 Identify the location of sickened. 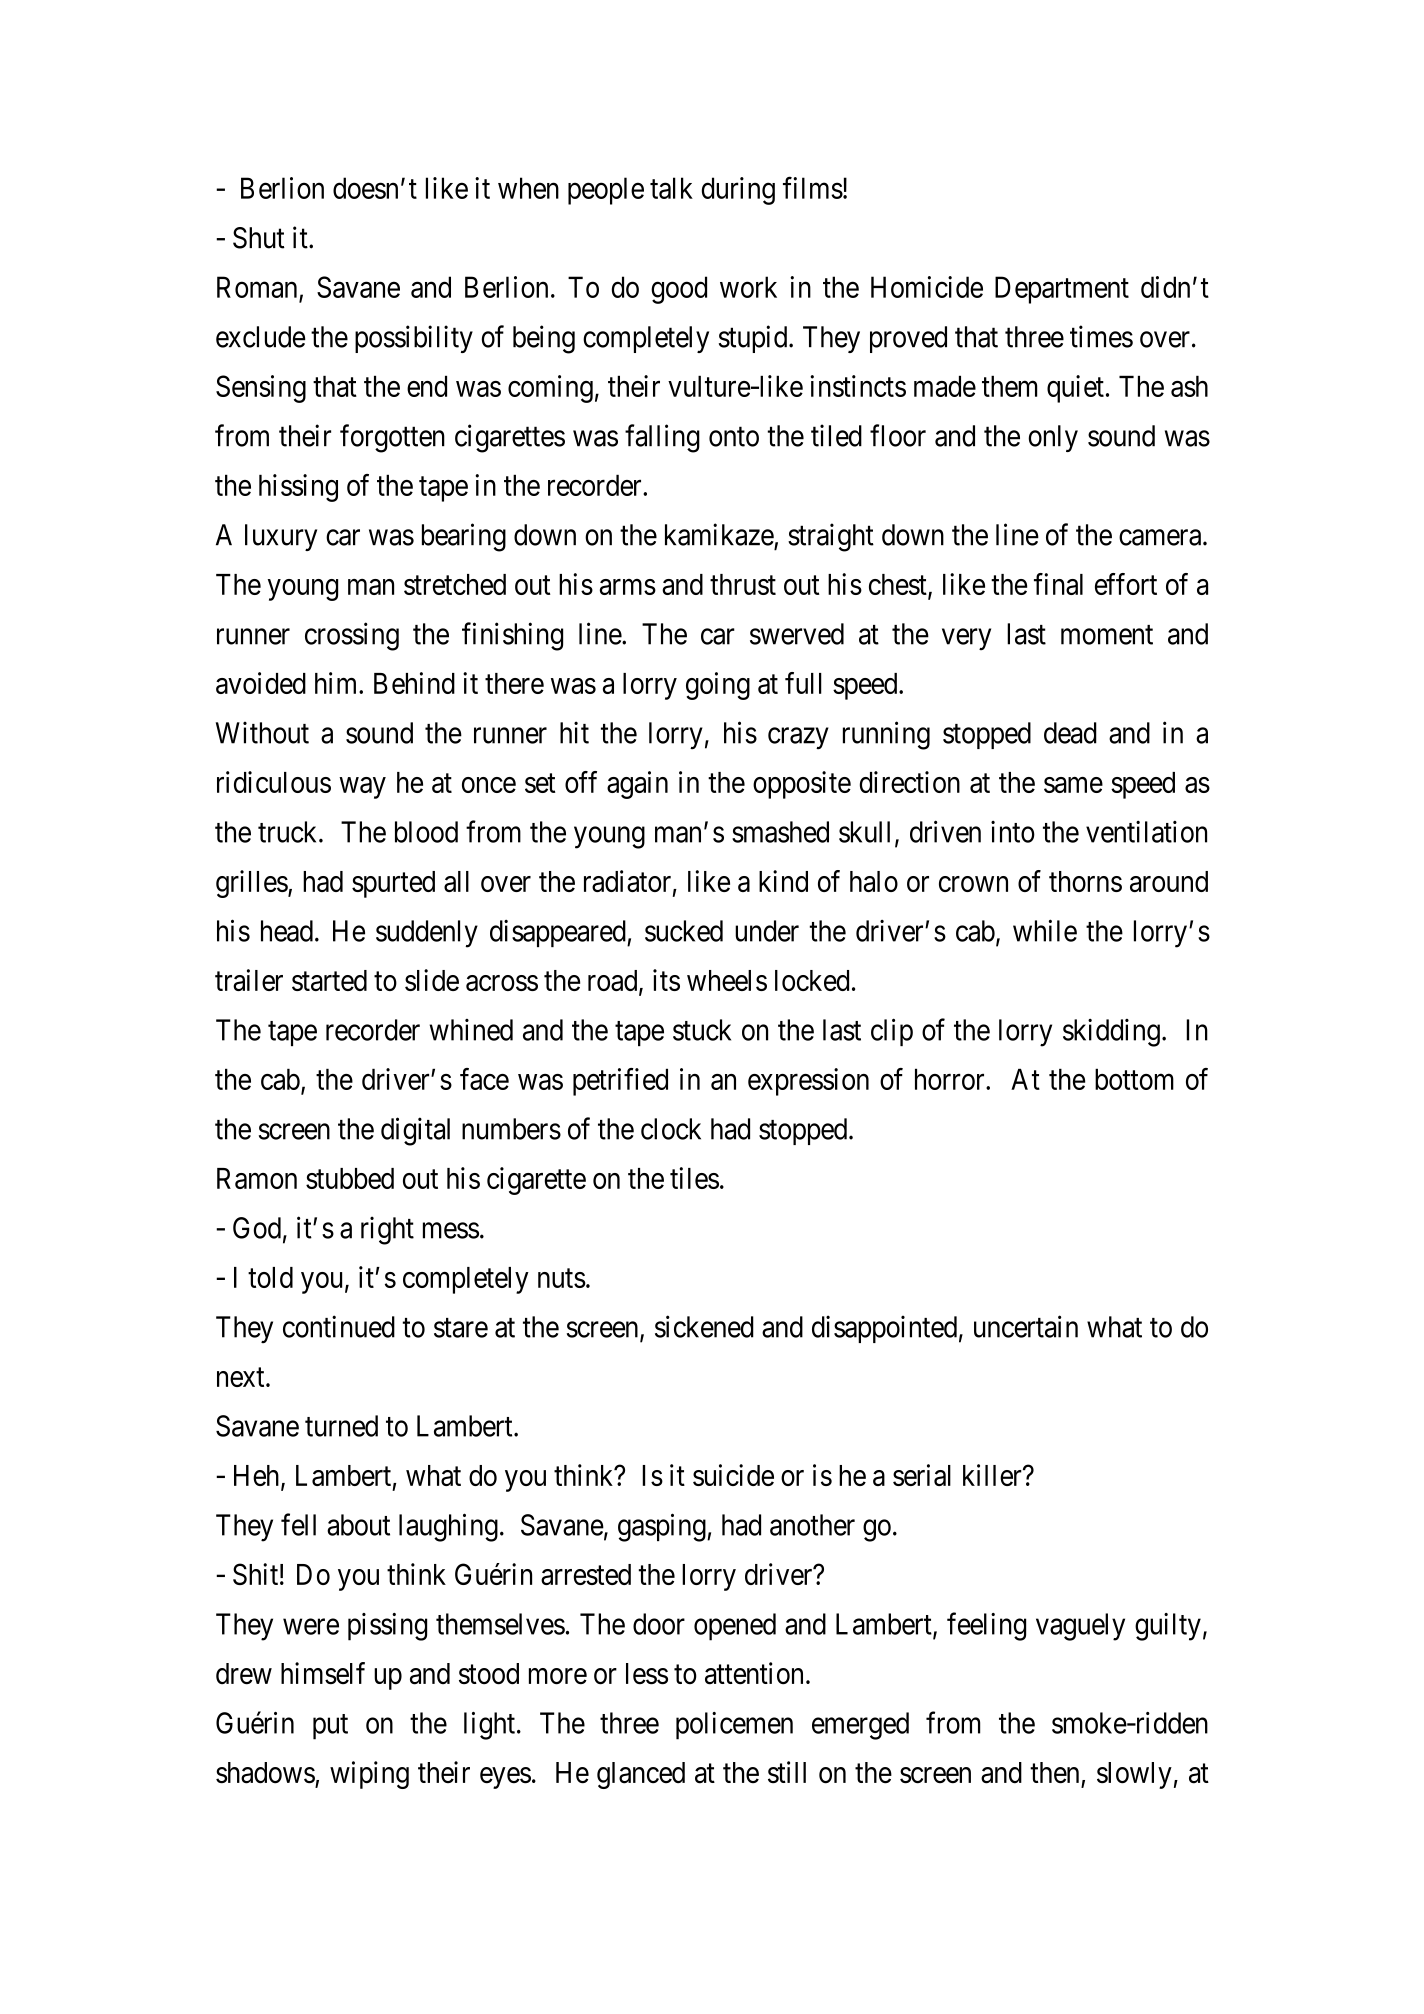
(704, 1326).
